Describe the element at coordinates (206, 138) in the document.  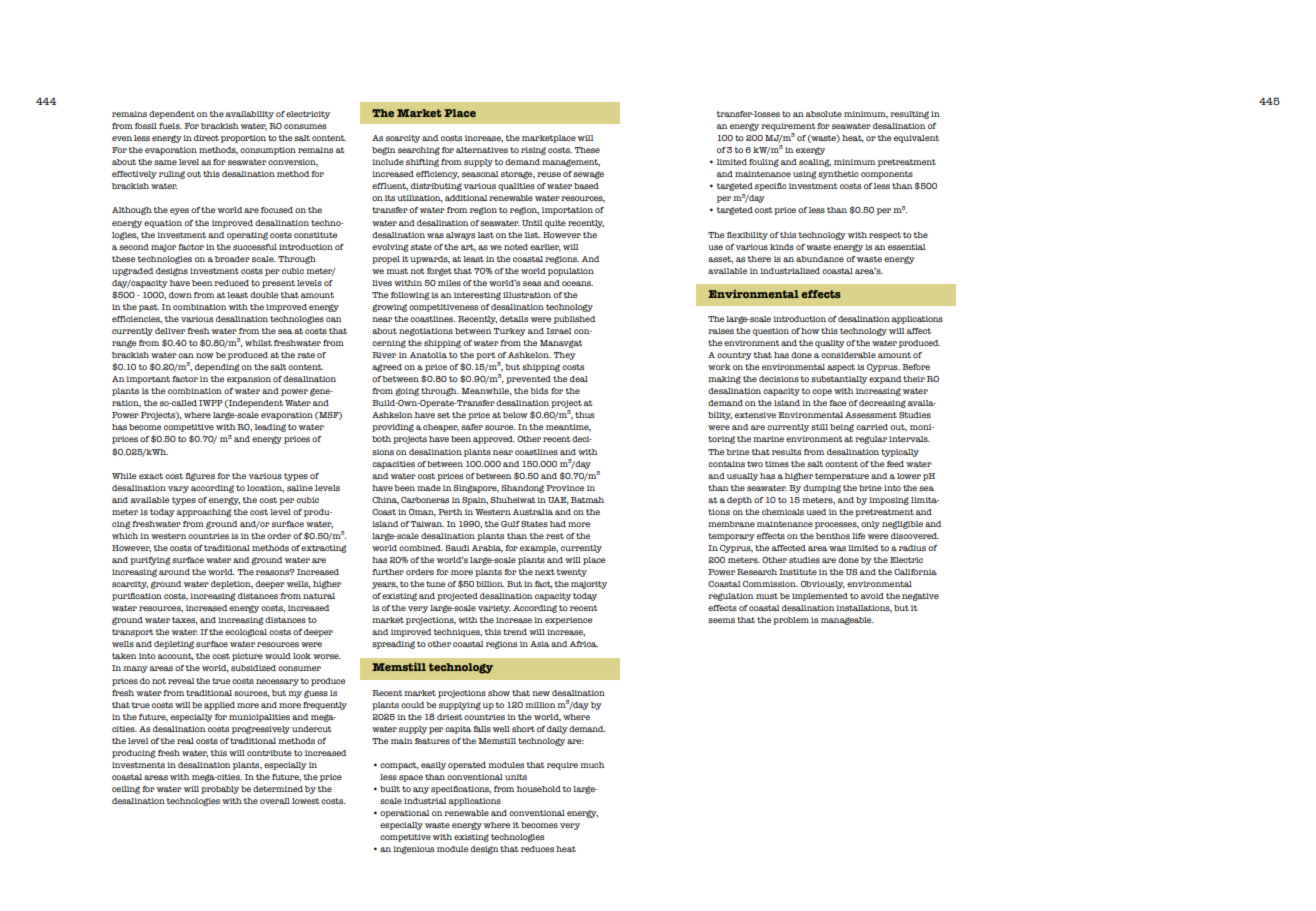
I see `direct` at that location.
